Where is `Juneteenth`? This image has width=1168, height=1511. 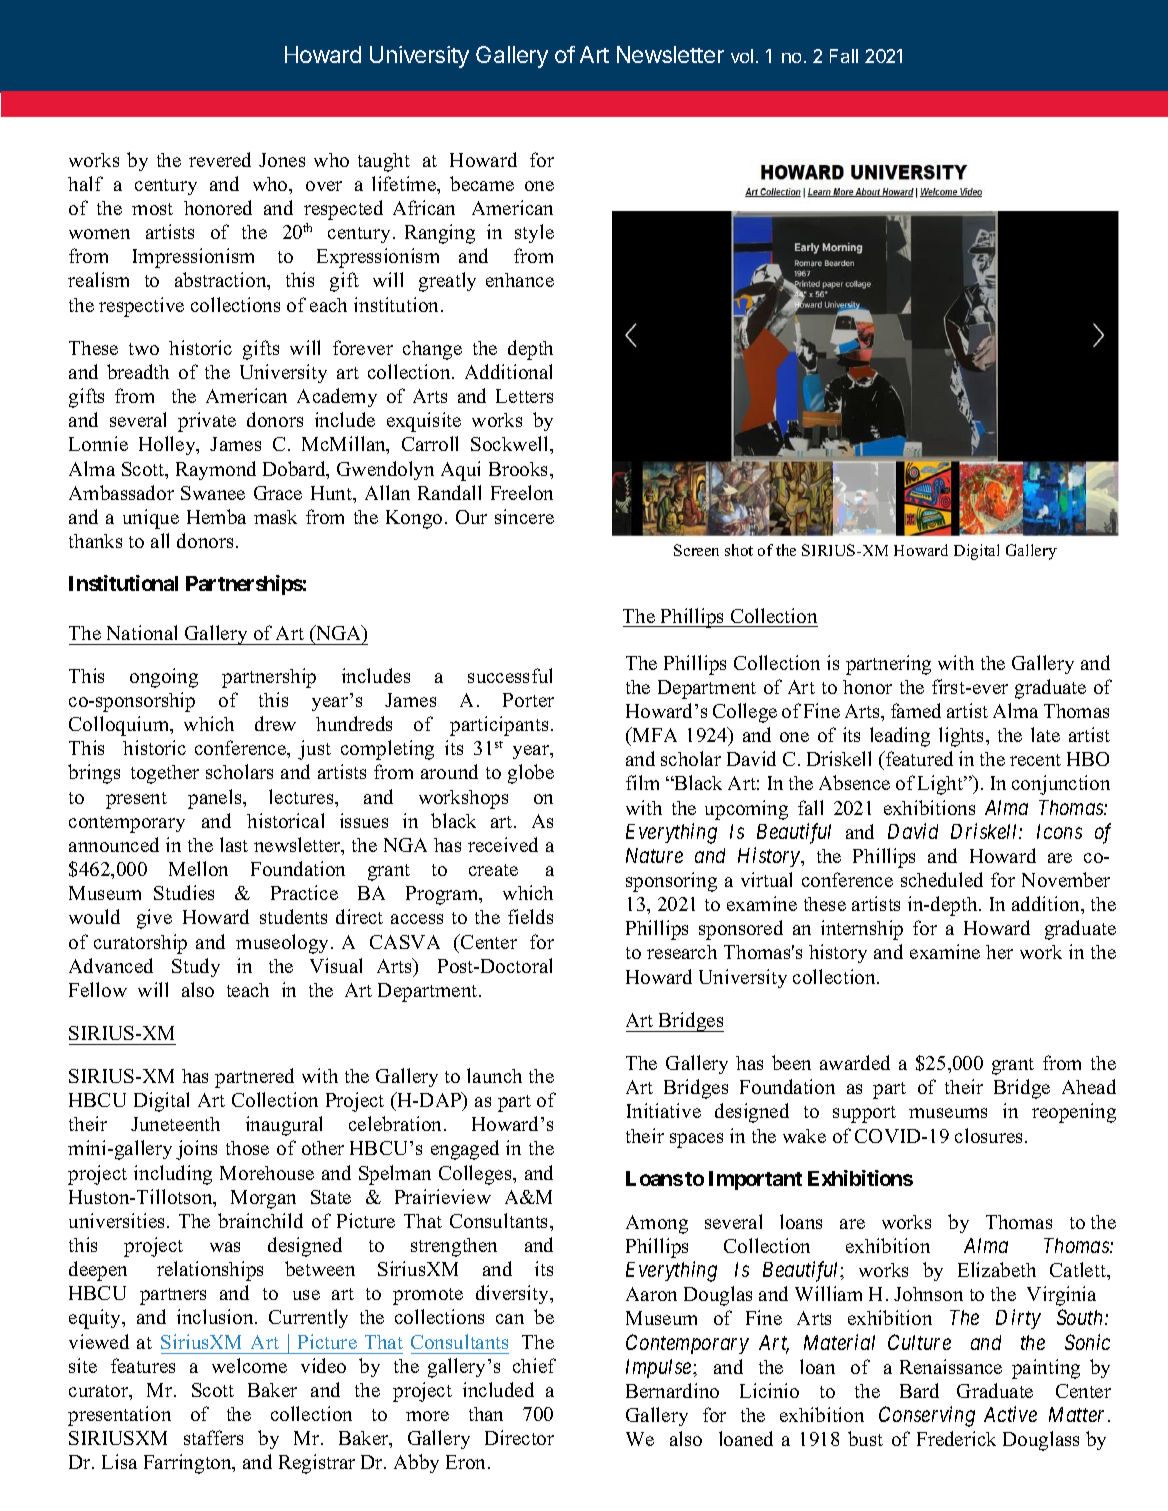
Juneteenth is located at coordinates (175, 1124).
